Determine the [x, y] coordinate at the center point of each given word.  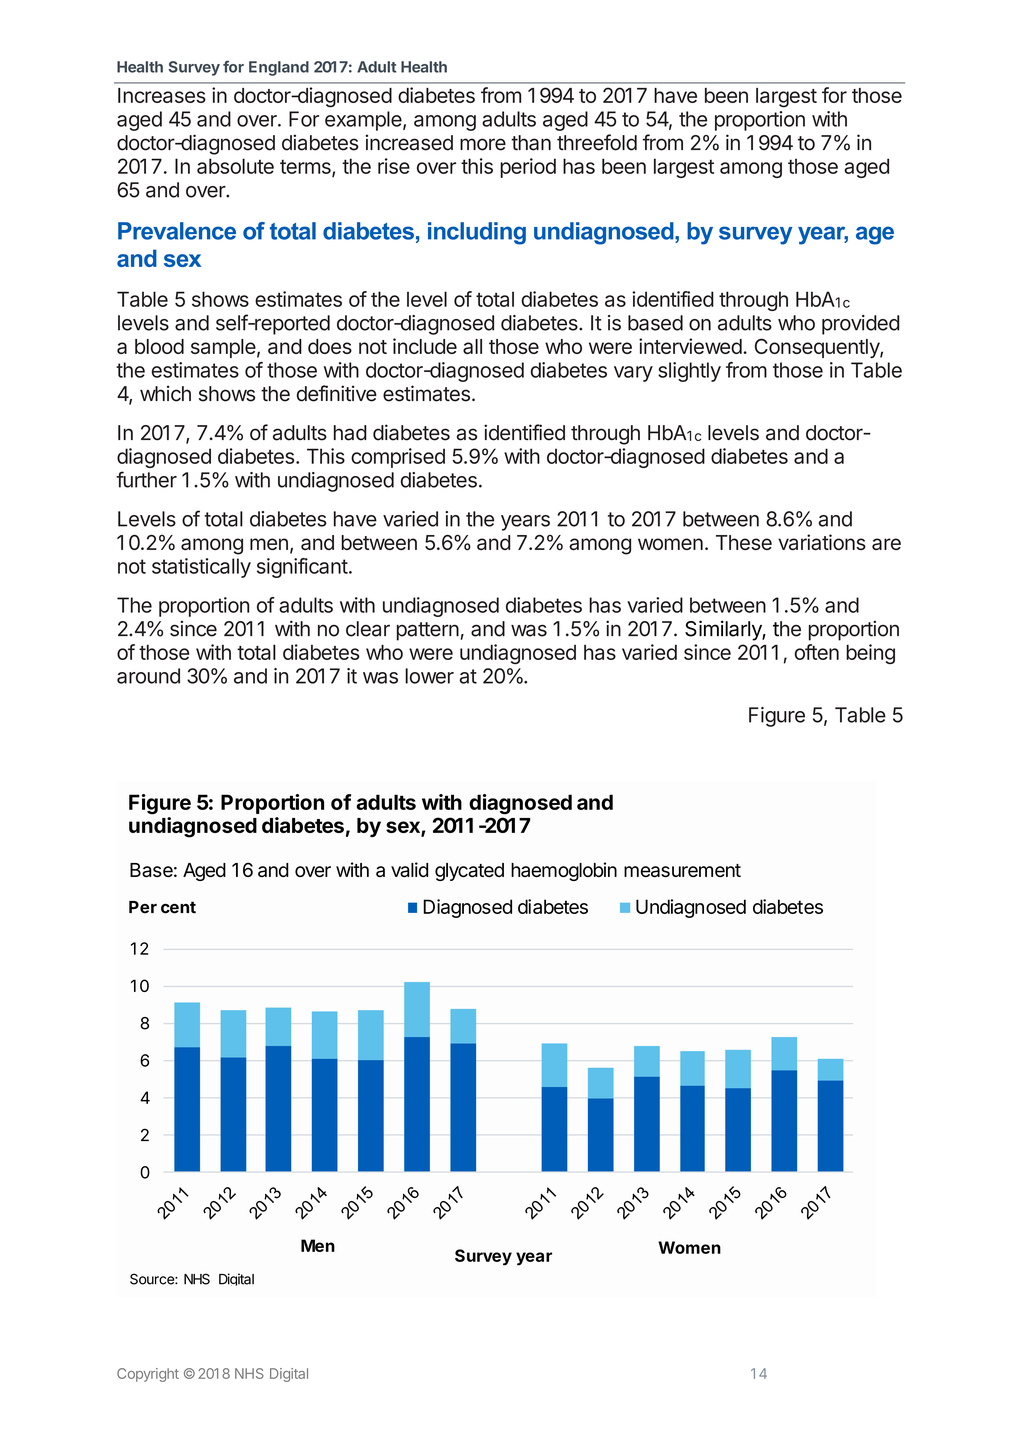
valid [409, 869]
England [279, 68]
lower [429, 676]
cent [178, 907]
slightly [689, 372]
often [817, 652]
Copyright [148, 1375]
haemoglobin [564, 871]
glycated [469, 872]
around [148, 676]
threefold [597, 142]
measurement [682, 870]
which [165, 393]
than [531, 143]
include [425, 346]
